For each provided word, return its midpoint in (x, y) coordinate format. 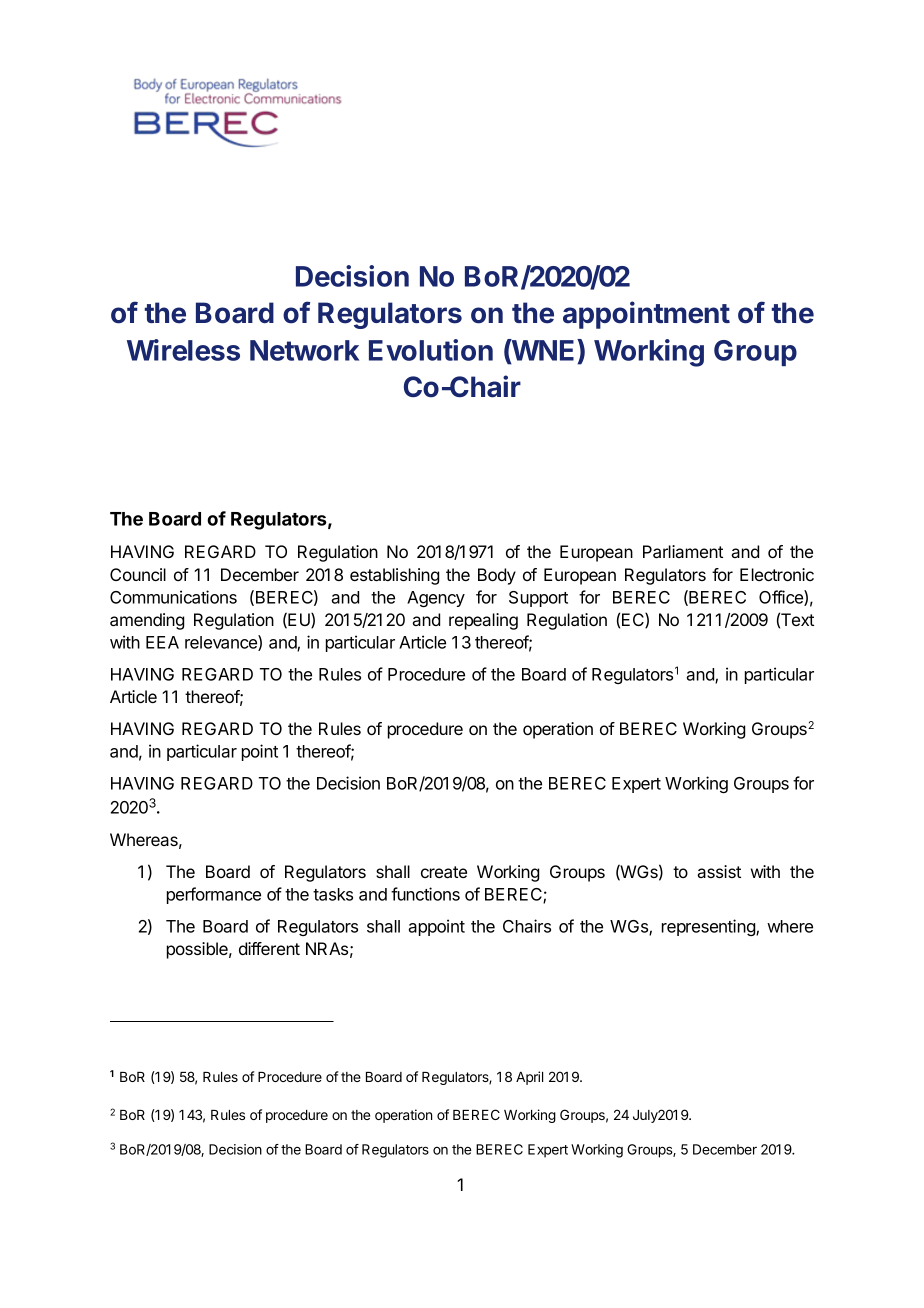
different (269, 948)
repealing (483, 621)
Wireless (183, 350)
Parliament (683, 551)
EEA (162, 642)
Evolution (431, 350)
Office (782, 598)
